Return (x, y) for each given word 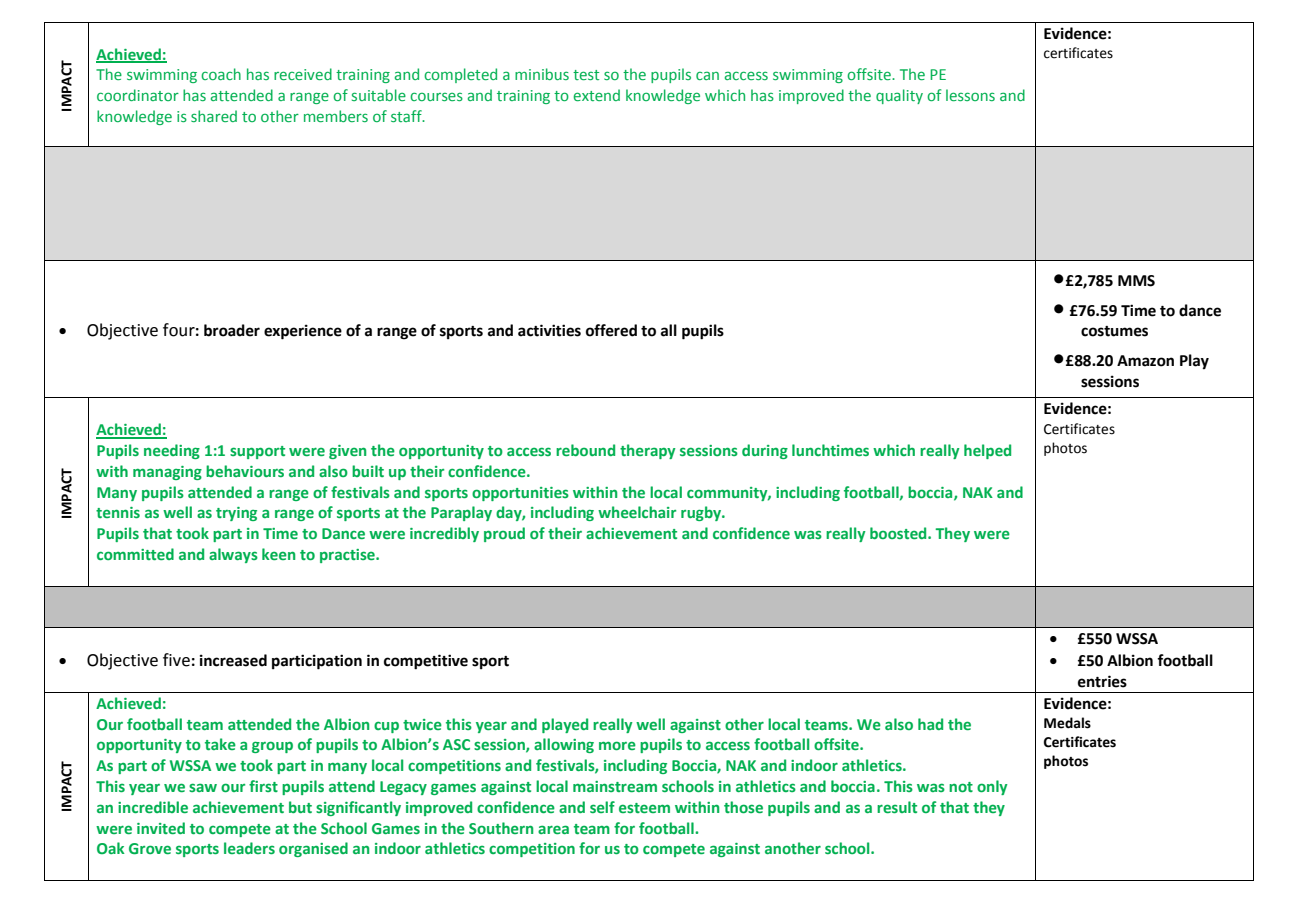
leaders (249, 848)
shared (214, 116)
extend (597, 95)
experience (303, 332)
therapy (648, 451)
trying (236, 514)
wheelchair (637, 512)
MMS (1136, 281)
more (617, 745)
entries (1102, 681)
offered (611, 330)
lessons (970, 95)
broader (232, 330)
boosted (899, 533)
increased (233, 660)
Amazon (1145, 361)
